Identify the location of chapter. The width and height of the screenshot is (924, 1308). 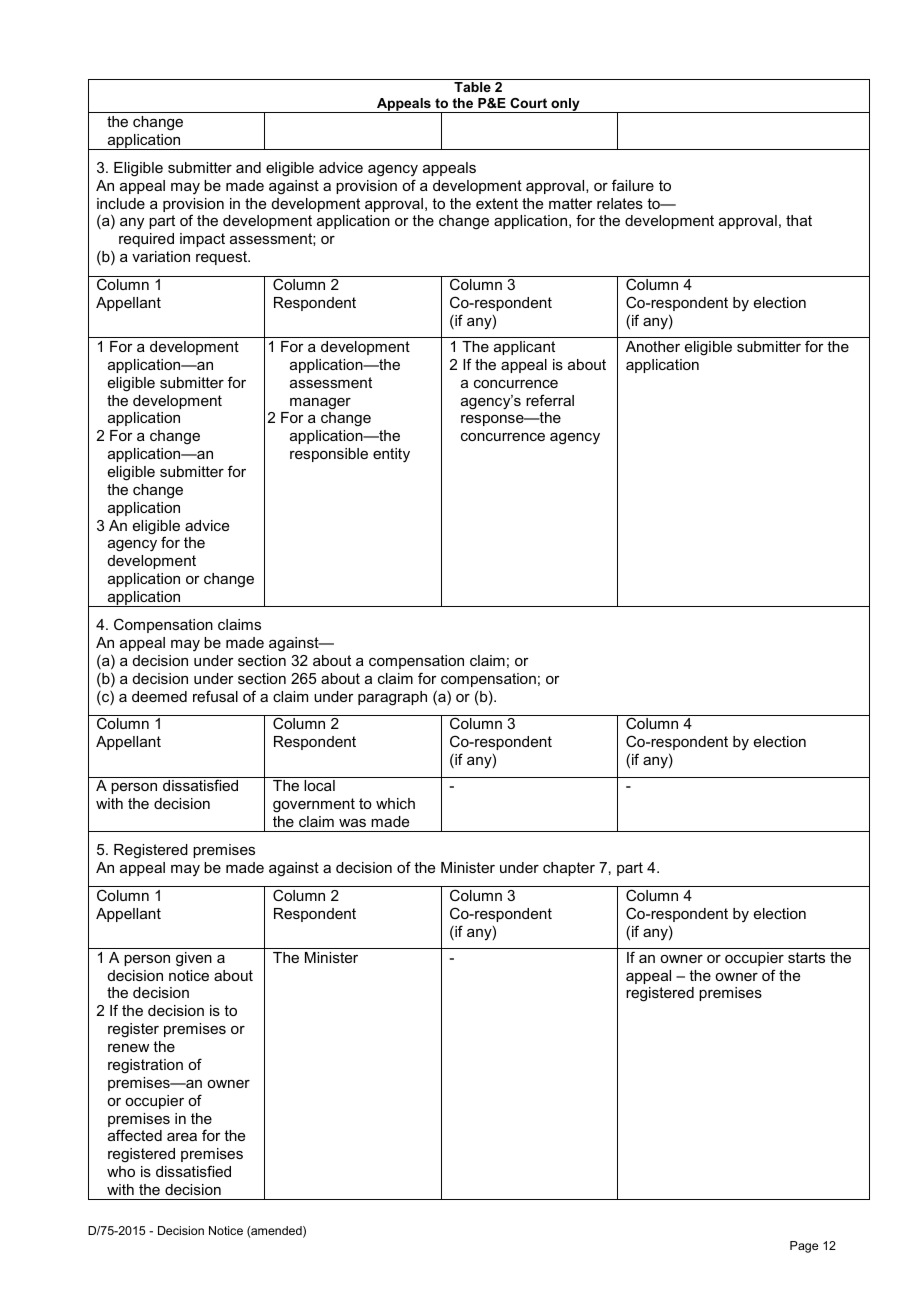
(569, 869).
